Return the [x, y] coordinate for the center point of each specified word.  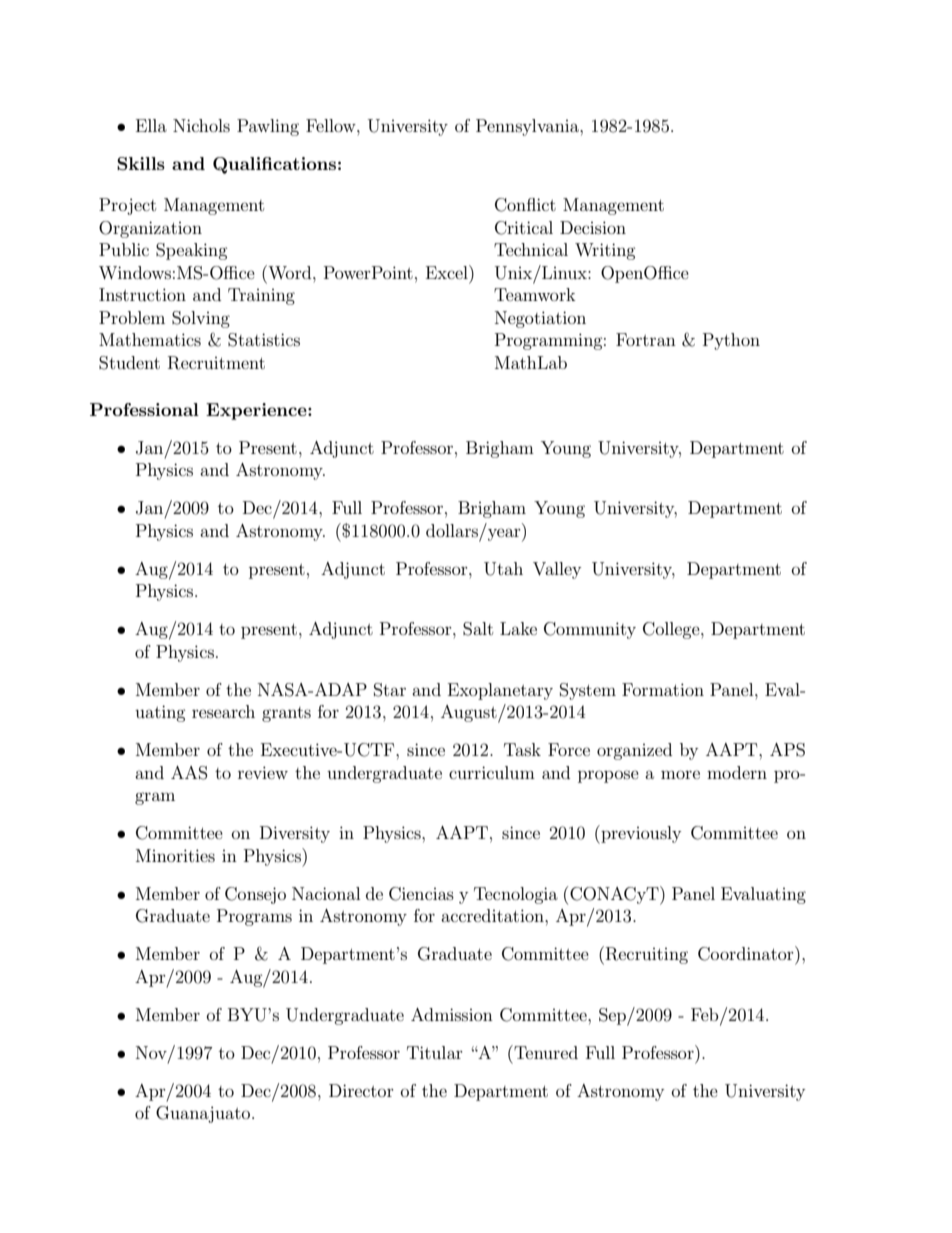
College [672, 630]
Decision [593, 227]
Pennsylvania [528, 127]
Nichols [201, 125]
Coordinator [747, 953]
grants [286, 714]
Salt [478, 629]
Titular [435, 1052]
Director [361, 1090]
